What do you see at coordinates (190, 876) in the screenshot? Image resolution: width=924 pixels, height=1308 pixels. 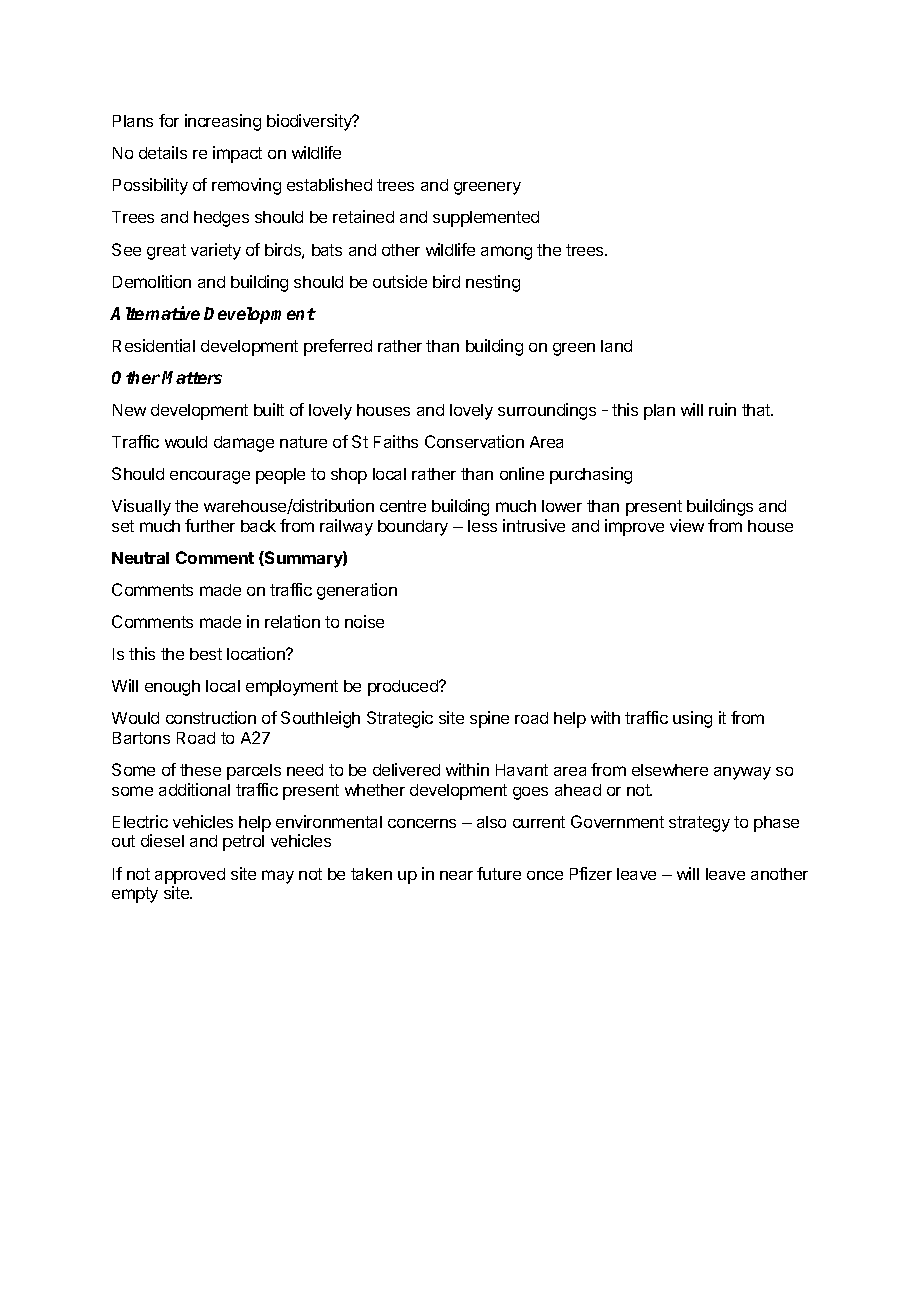 I see `approved` at bounding box center [190, 876].
